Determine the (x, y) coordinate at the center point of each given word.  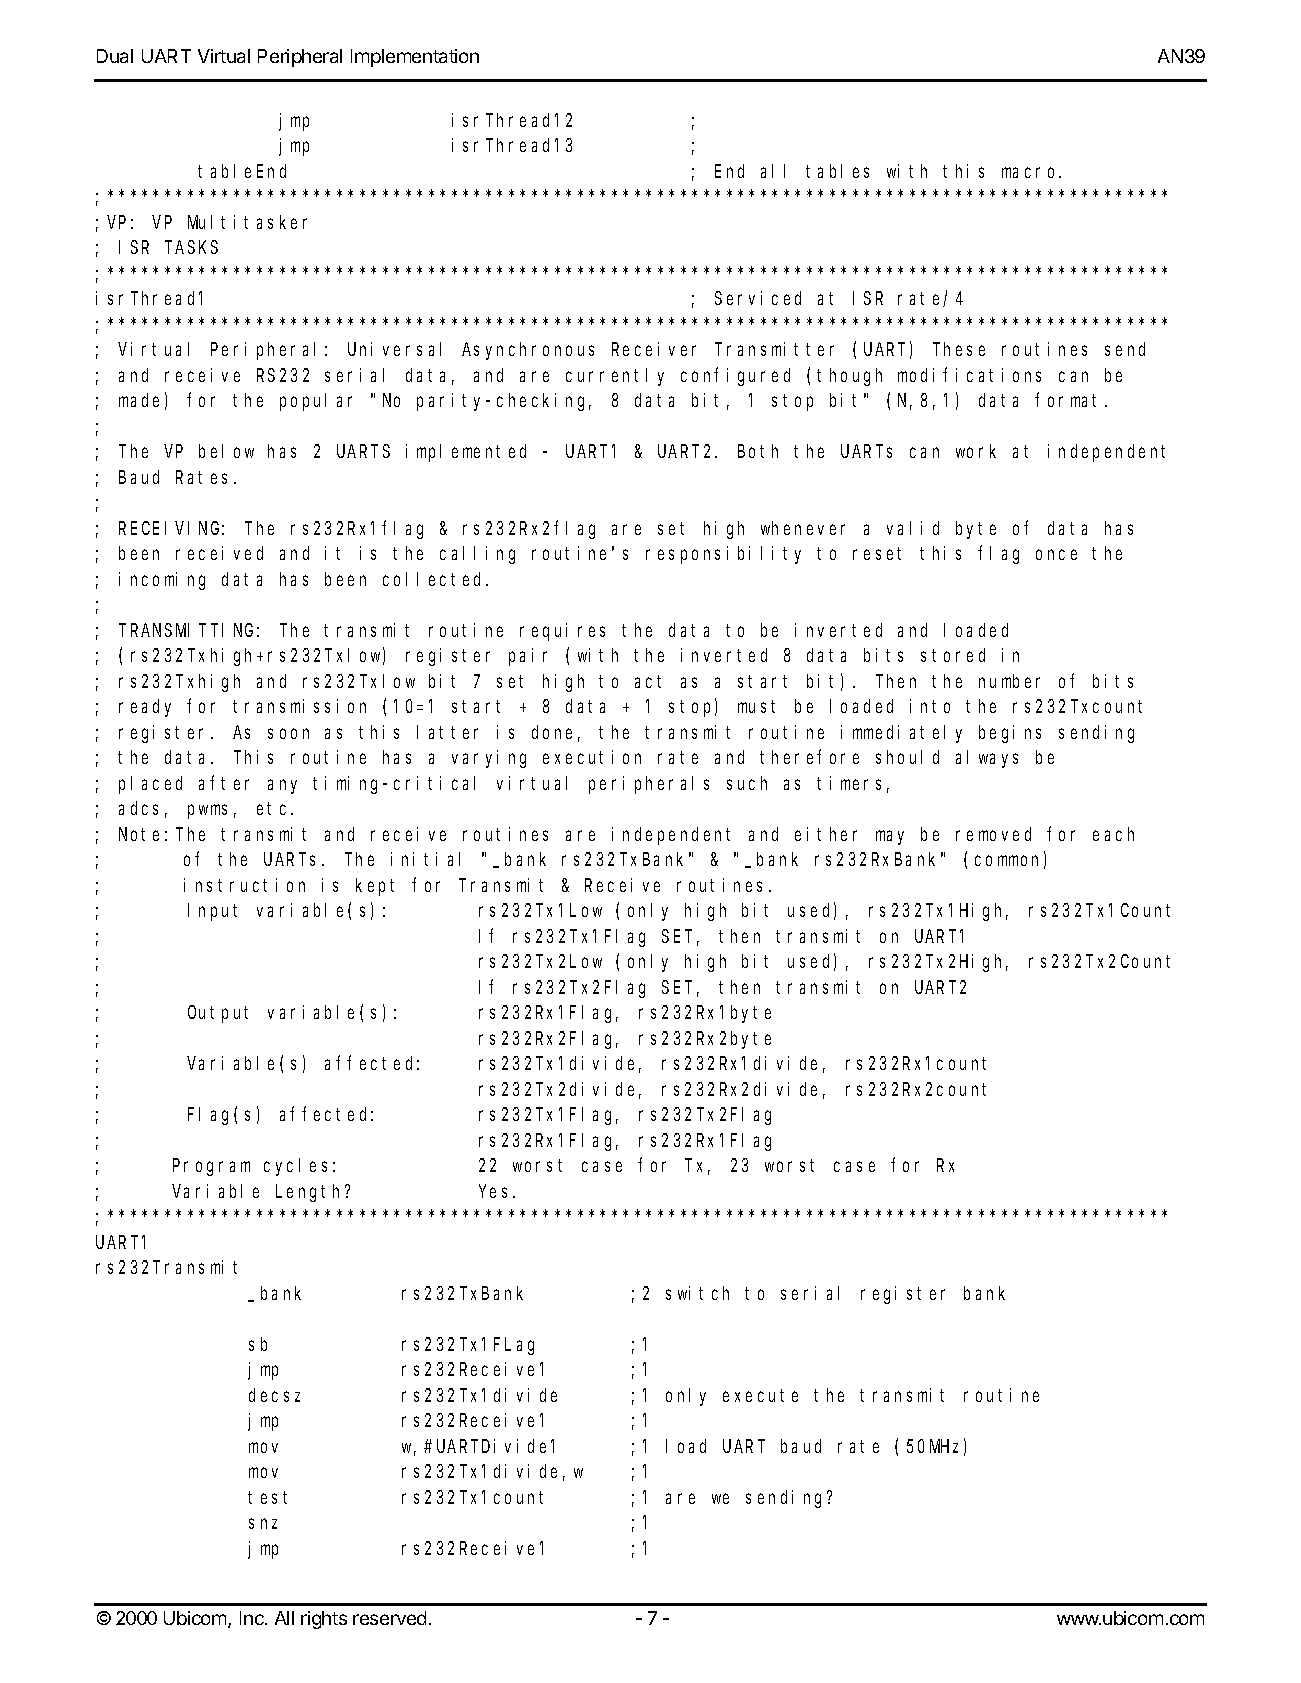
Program (211, 1168)
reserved (389, 1618)
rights (324, 1620)
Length (311, 1193)
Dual (115, 56)
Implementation (415, 58)
